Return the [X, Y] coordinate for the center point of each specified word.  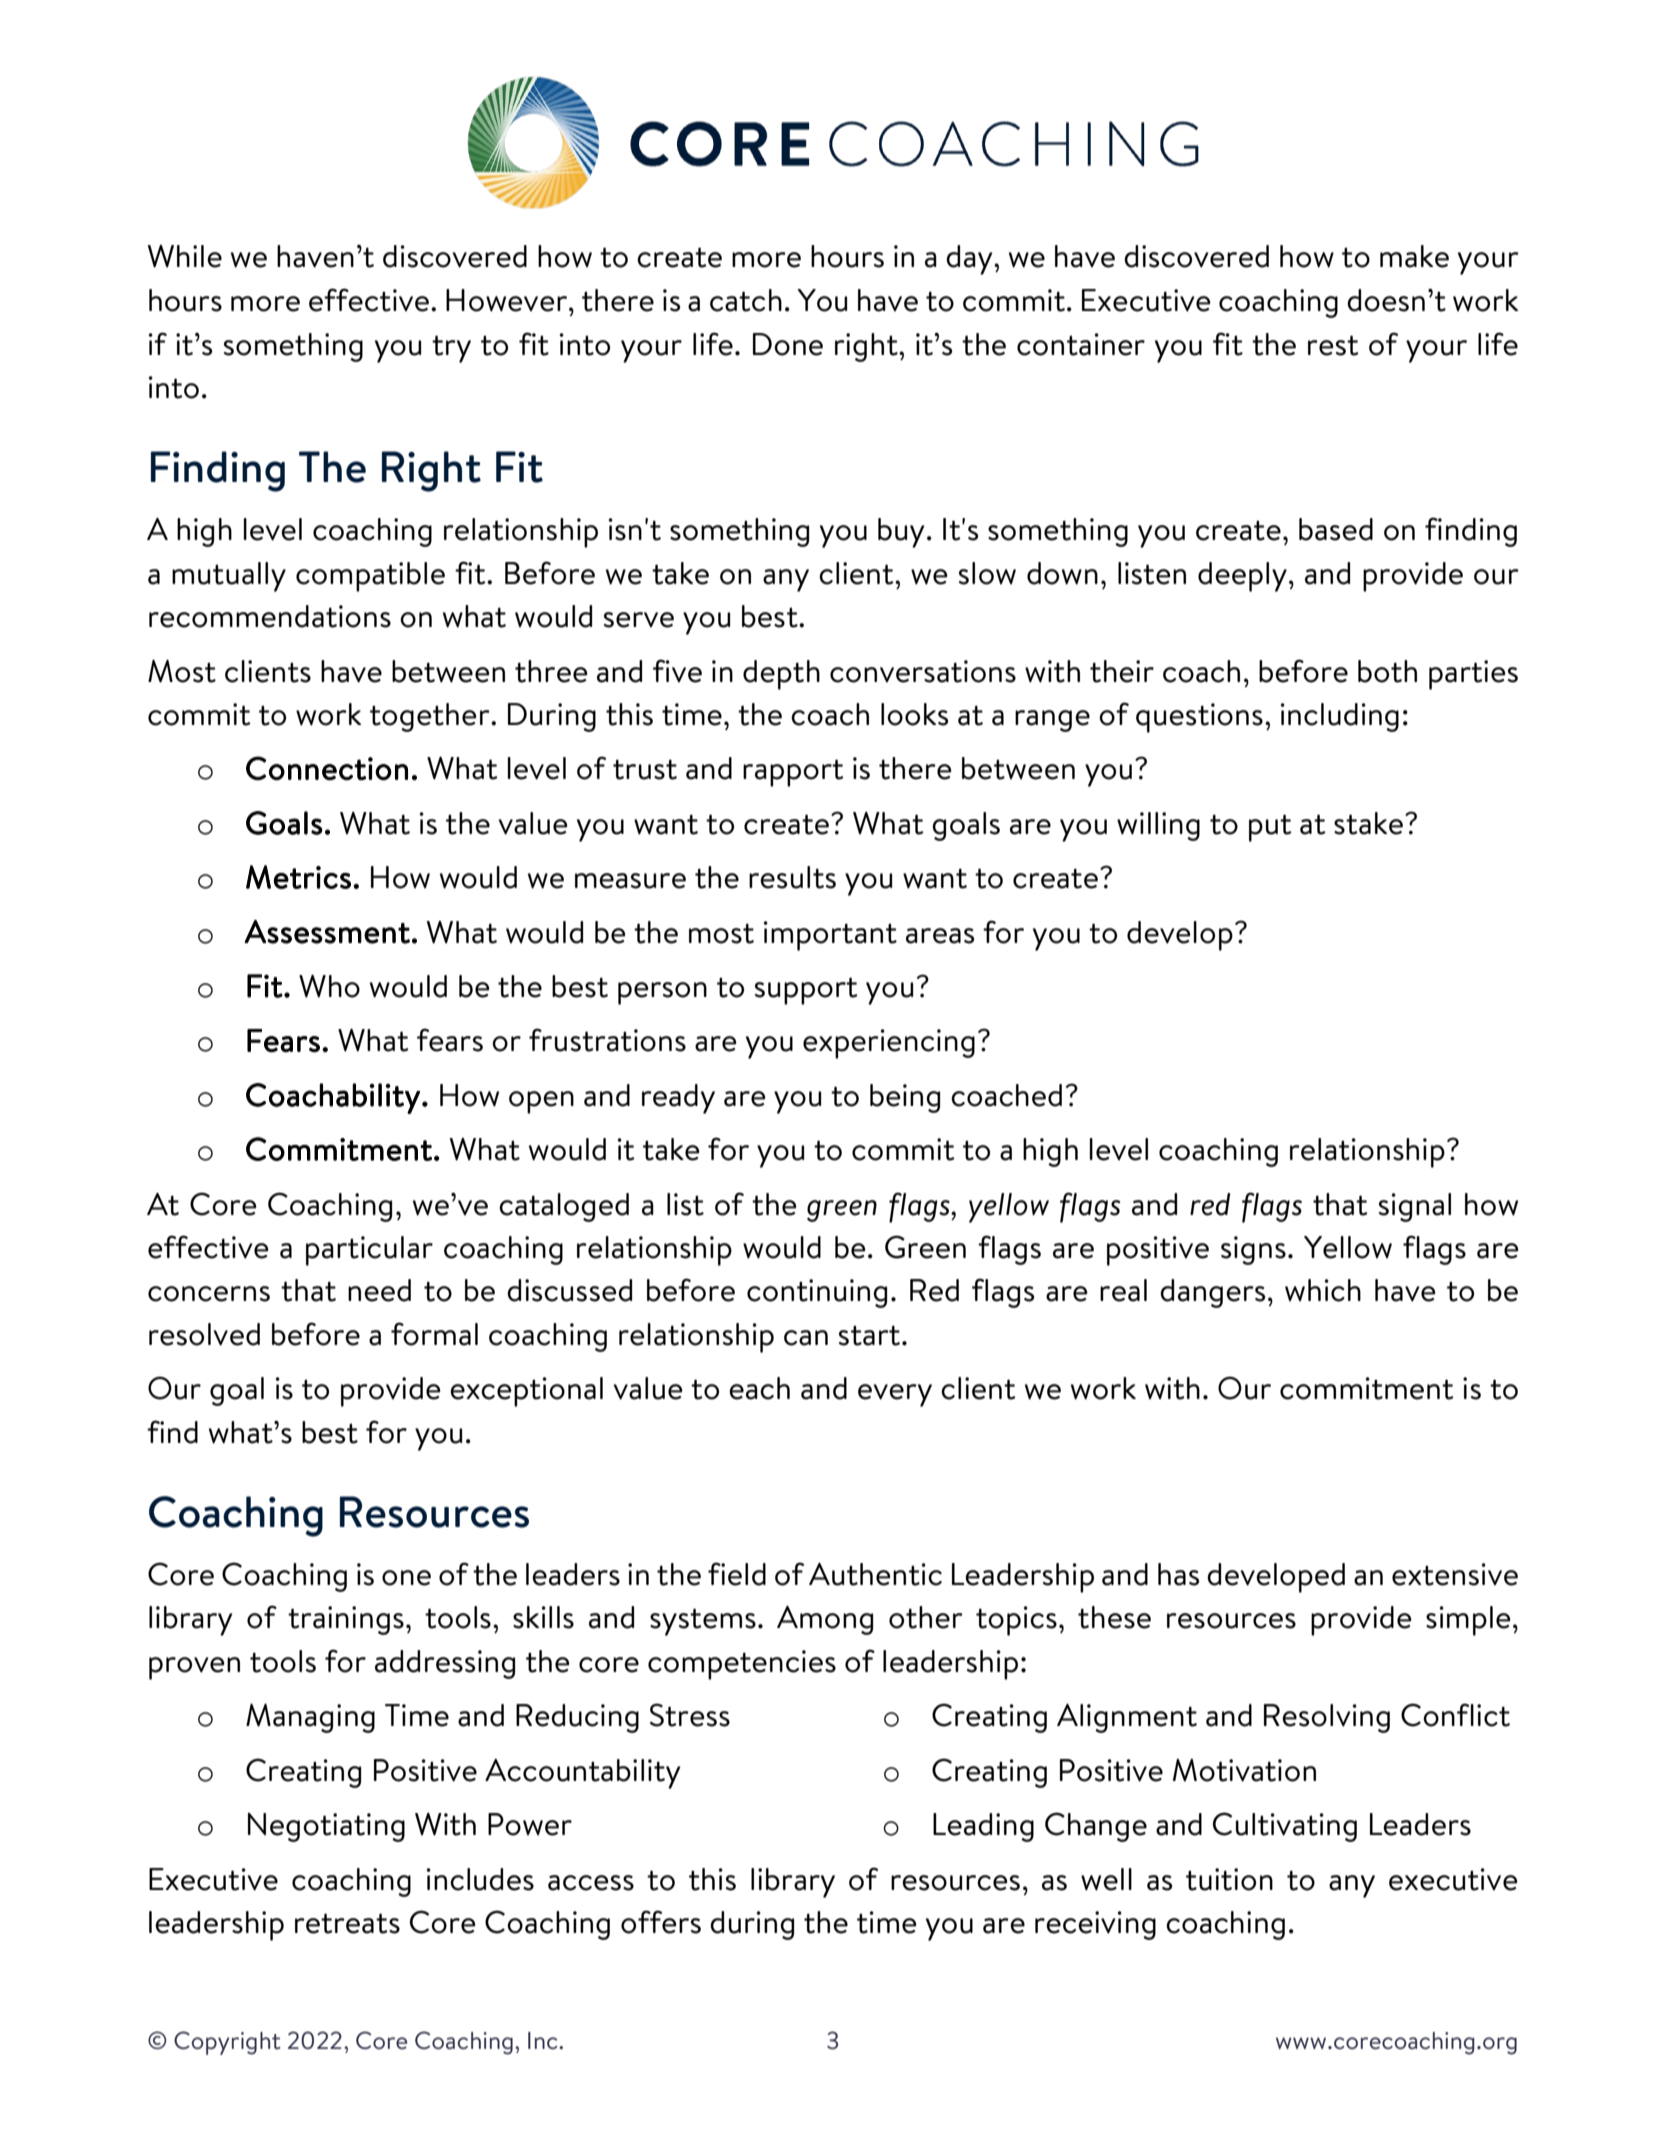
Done [788, 344]
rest [1333, 345]
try [451, 349]
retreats [347, 1923]
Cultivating [1285, 1827]
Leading [983, 1827]
